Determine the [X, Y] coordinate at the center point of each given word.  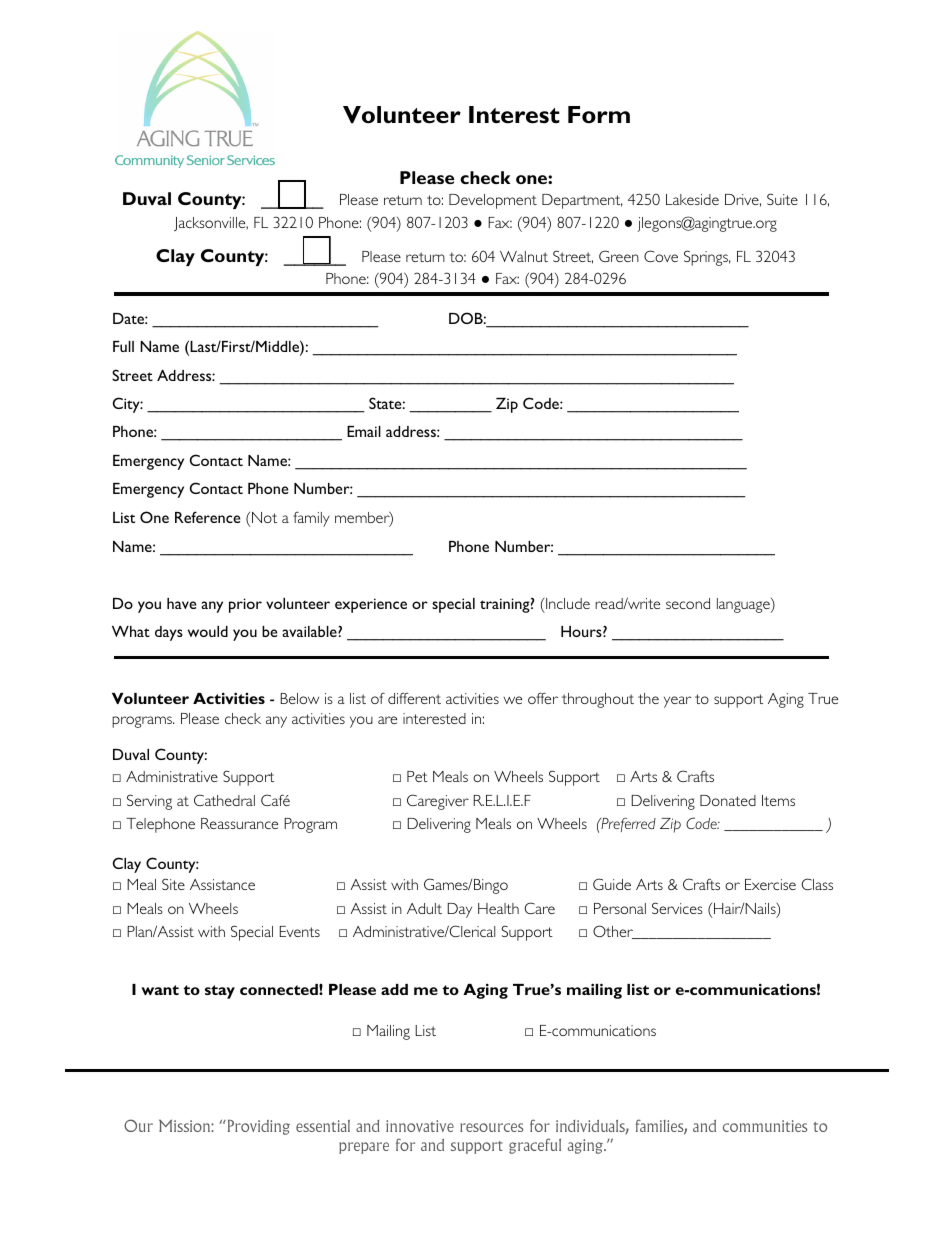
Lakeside [692, 199]
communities [765, 1126]
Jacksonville [211, 224]
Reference [207, 517]
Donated [728, 800]
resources [491, 1127]
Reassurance [239, 823]
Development [493, 201]
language [744, 605]
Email [364, 431]
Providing [257, 1127]
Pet [417, 776]
